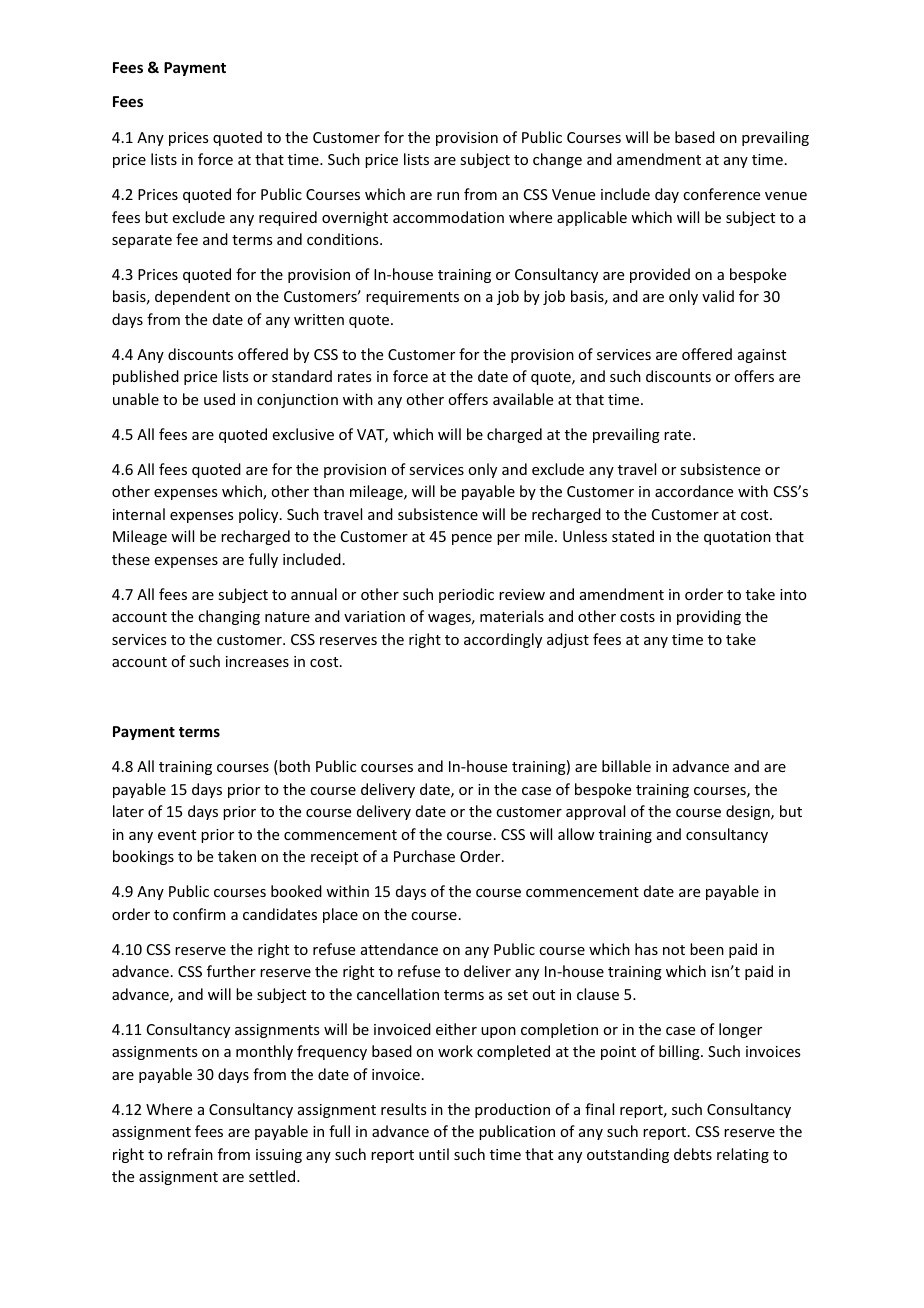  I want to click on run, so click(448, 196).
